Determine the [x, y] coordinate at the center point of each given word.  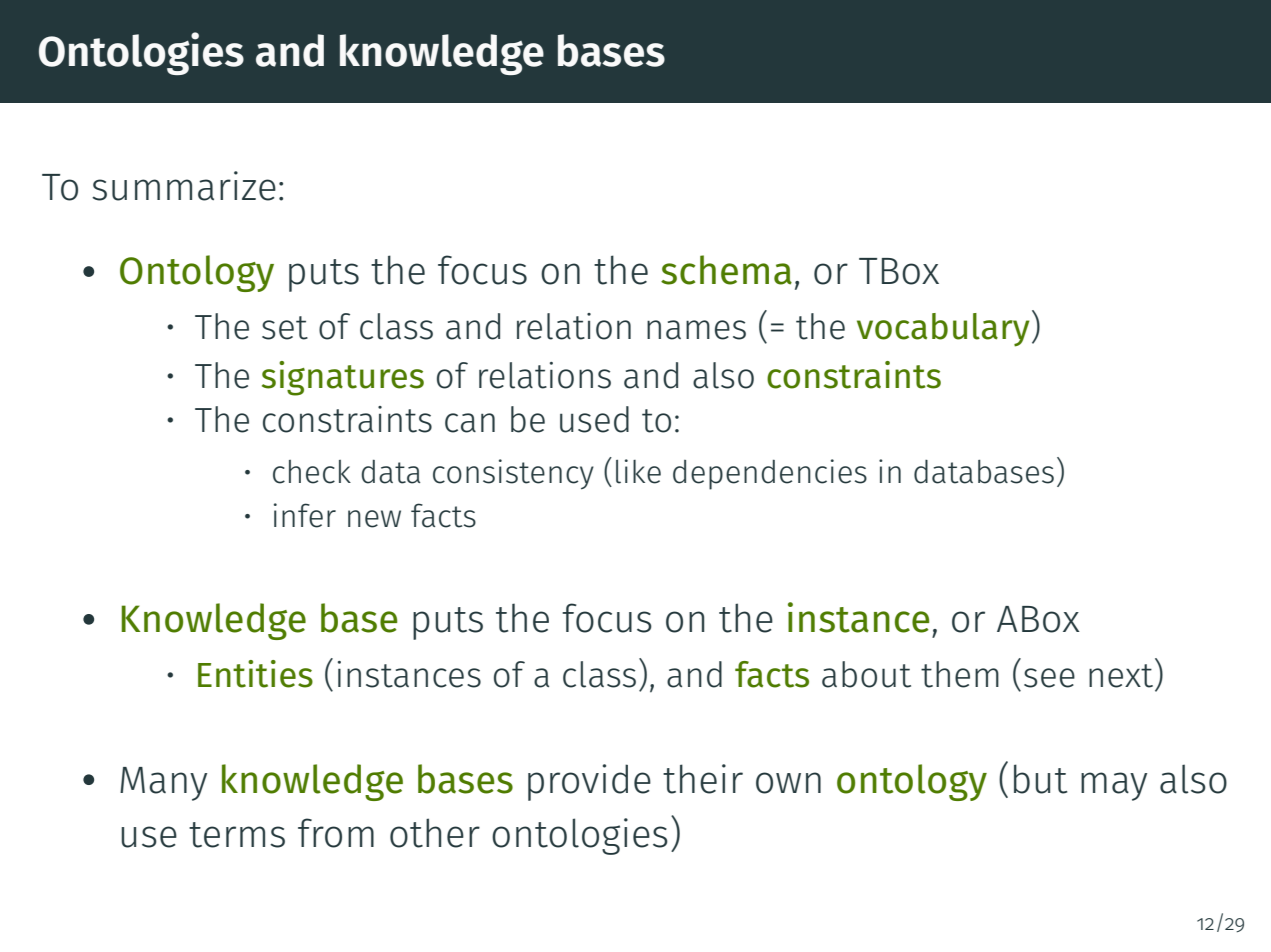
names [696, 330]
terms [237, 835]
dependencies [770, 474]
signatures [343, 378]
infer [305, 515]
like [638, 471]
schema [726, 270]
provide [589, 782]
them [960, 674]
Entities [255, 674]
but [1040, 779]
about [866, 674]
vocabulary [943, 330]
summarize [184, 186]
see [1049, 678]
